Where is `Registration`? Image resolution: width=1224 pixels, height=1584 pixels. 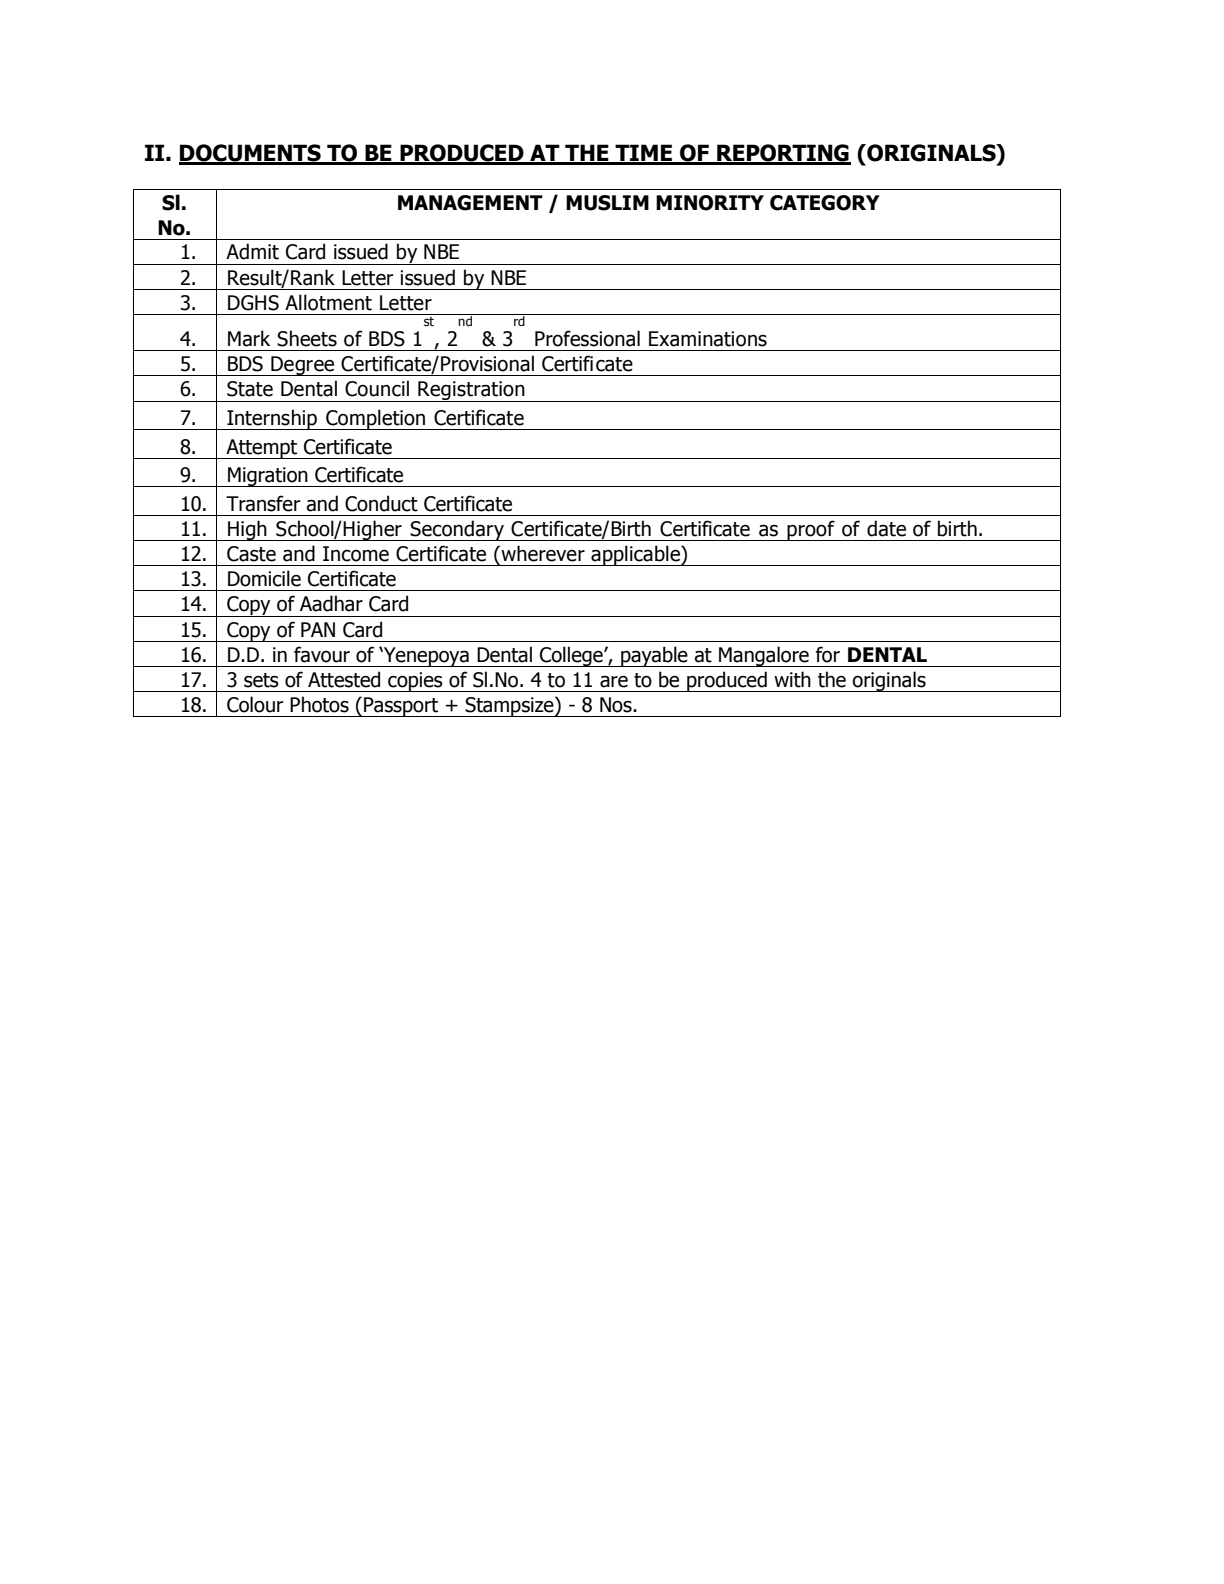
Registration is located at coordinates (471, 391).
